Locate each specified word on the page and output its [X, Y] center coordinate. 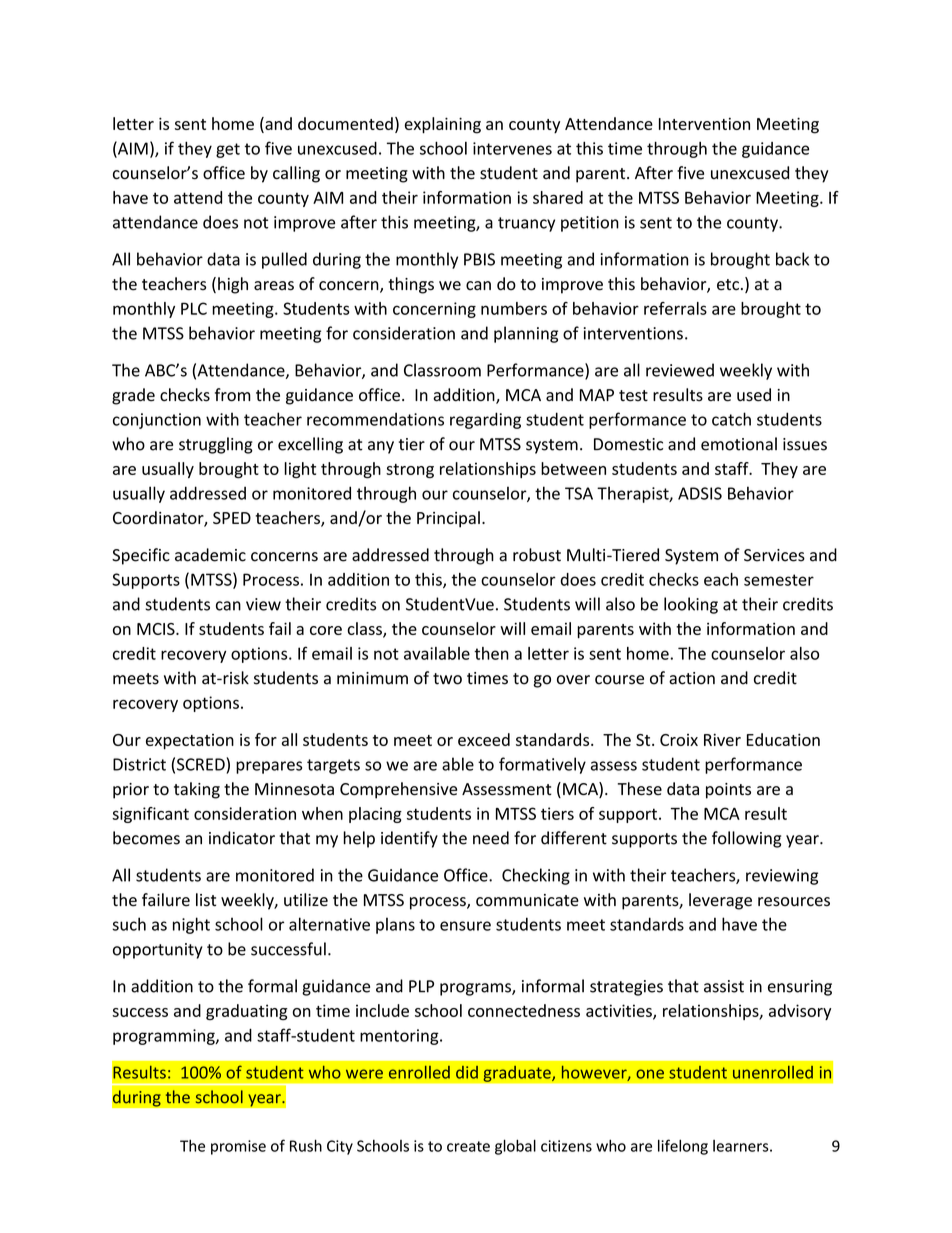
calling [296, 174]
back [792, 259]
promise [238, 1147]
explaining [443, 125]
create [468, 1146]
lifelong [683, 1147]
